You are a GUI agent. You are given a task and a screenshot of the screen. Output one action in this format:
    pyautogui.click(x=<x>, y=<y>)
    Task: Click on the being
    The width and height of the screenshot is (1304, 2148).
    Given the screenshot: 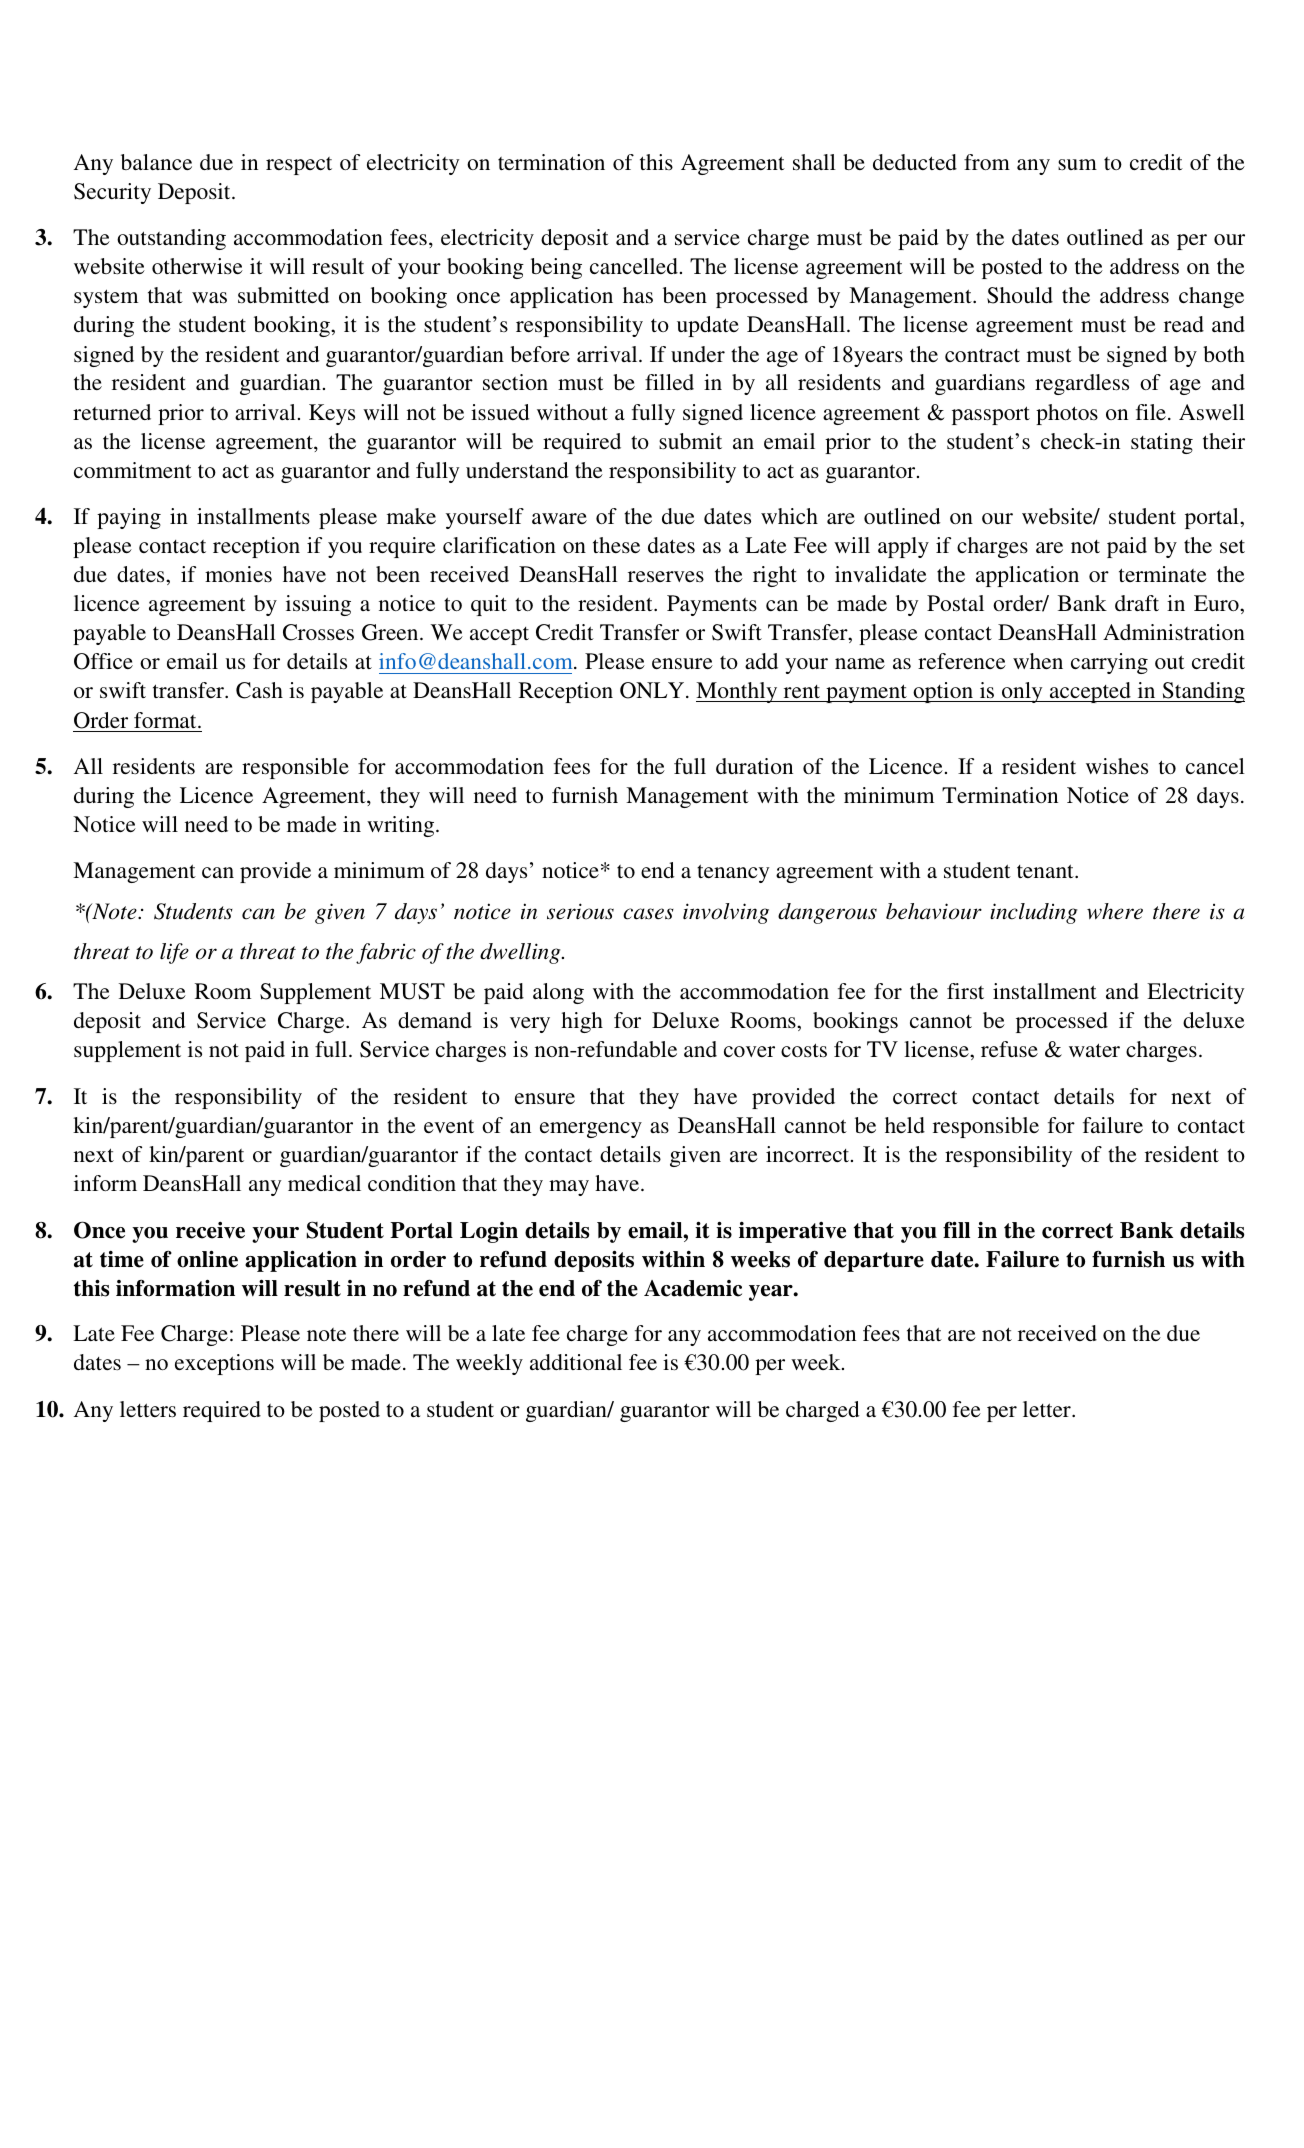 What is the action you would take?
    pyautogui.click(x=556, y=268)
